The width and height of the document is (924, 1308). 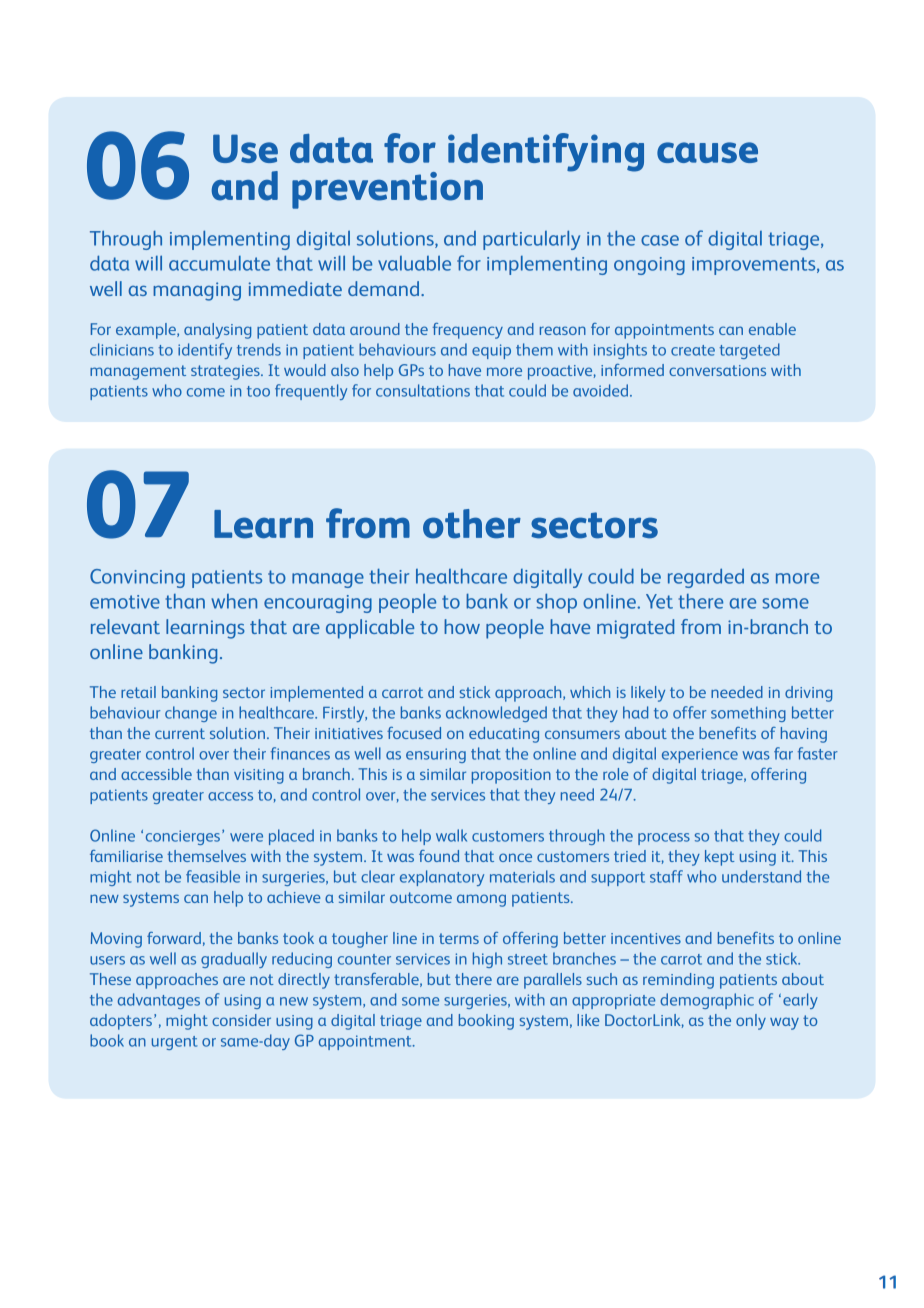 What do you see at coordinates (472, 524) in the document?
I see `other` at bounding box center [472, 524].
